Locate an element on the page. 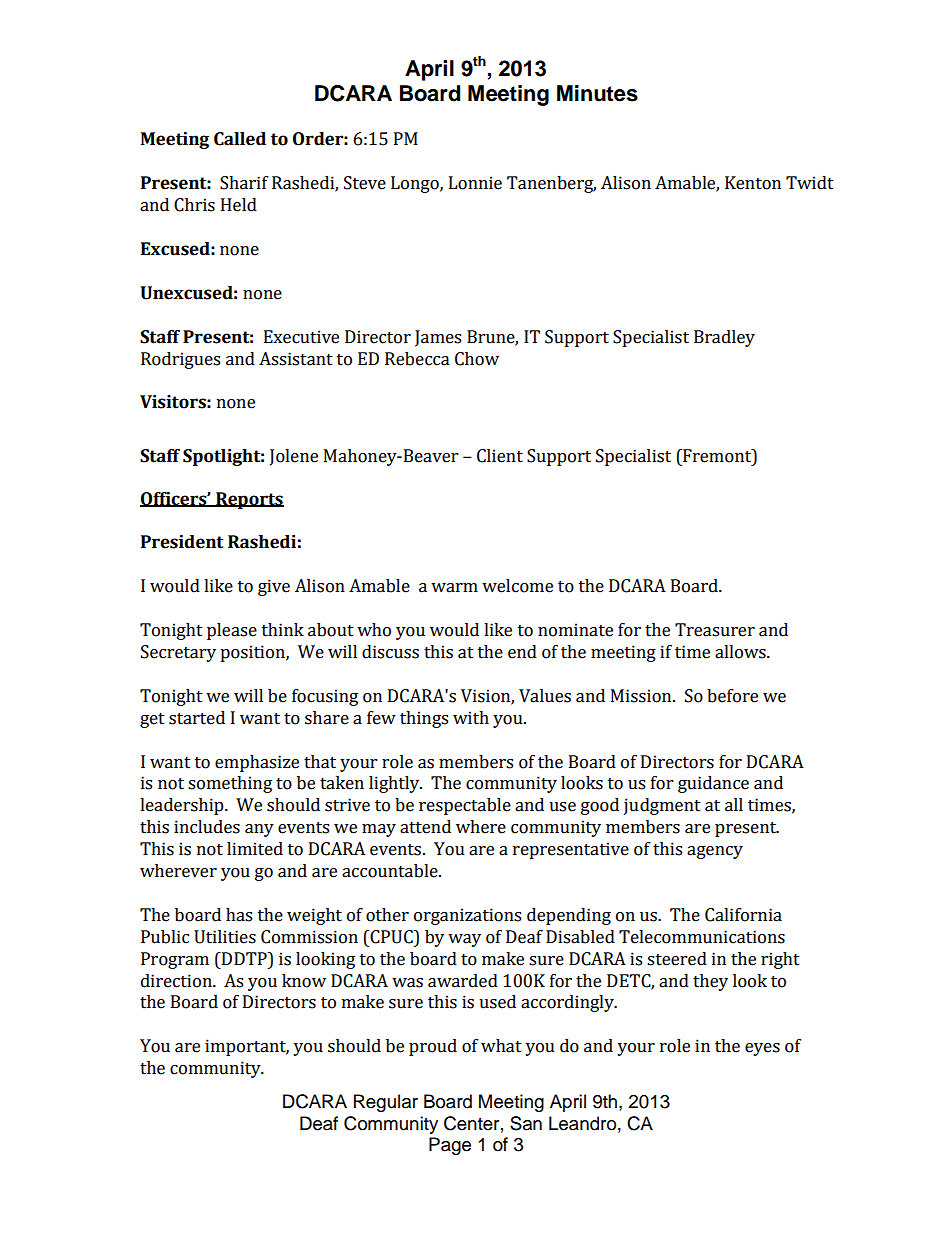 This page has width=952, height=1233. Reports is located at coordinates (249, 500).
